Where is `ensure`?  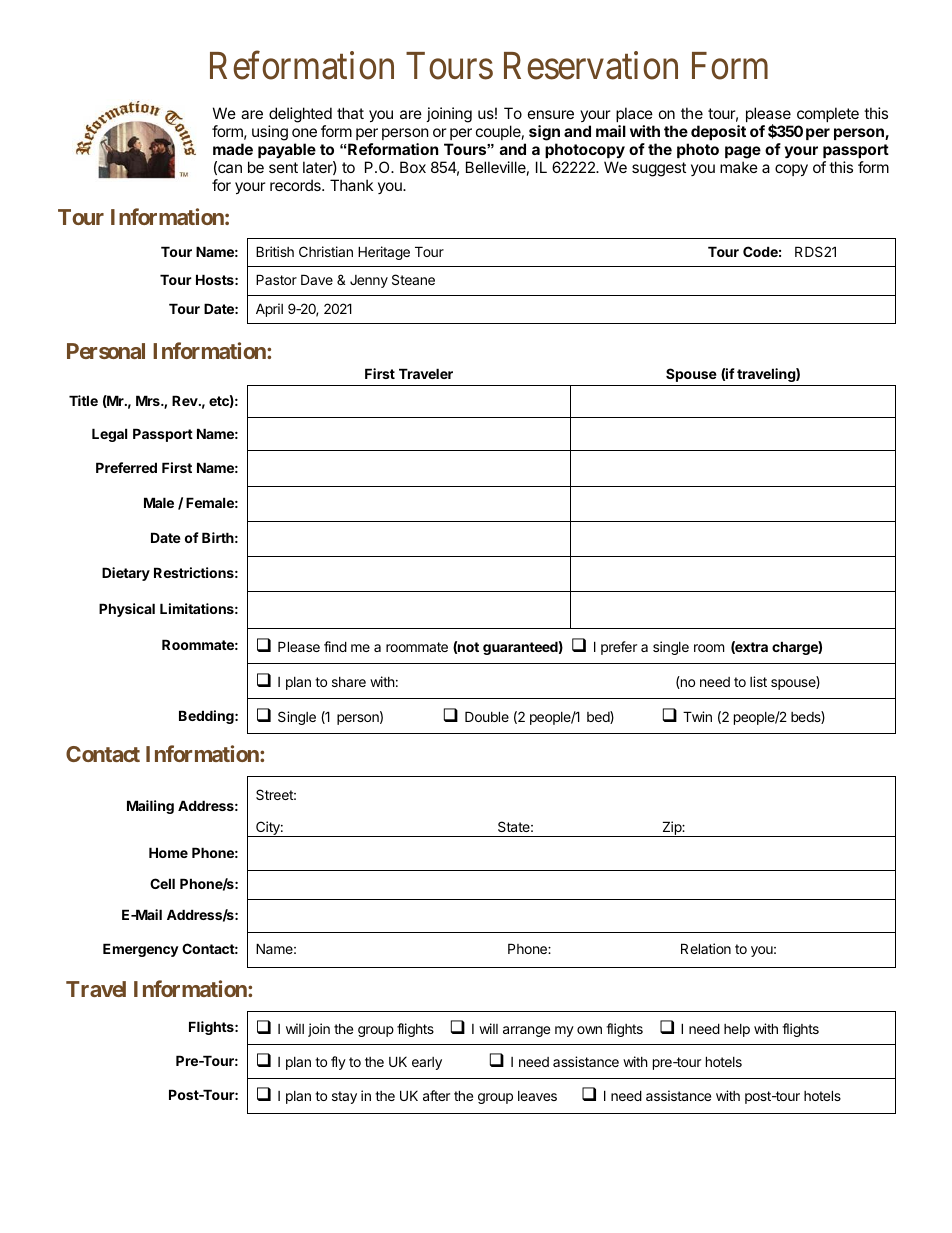
ensure is located at coordinates (551, 114).
